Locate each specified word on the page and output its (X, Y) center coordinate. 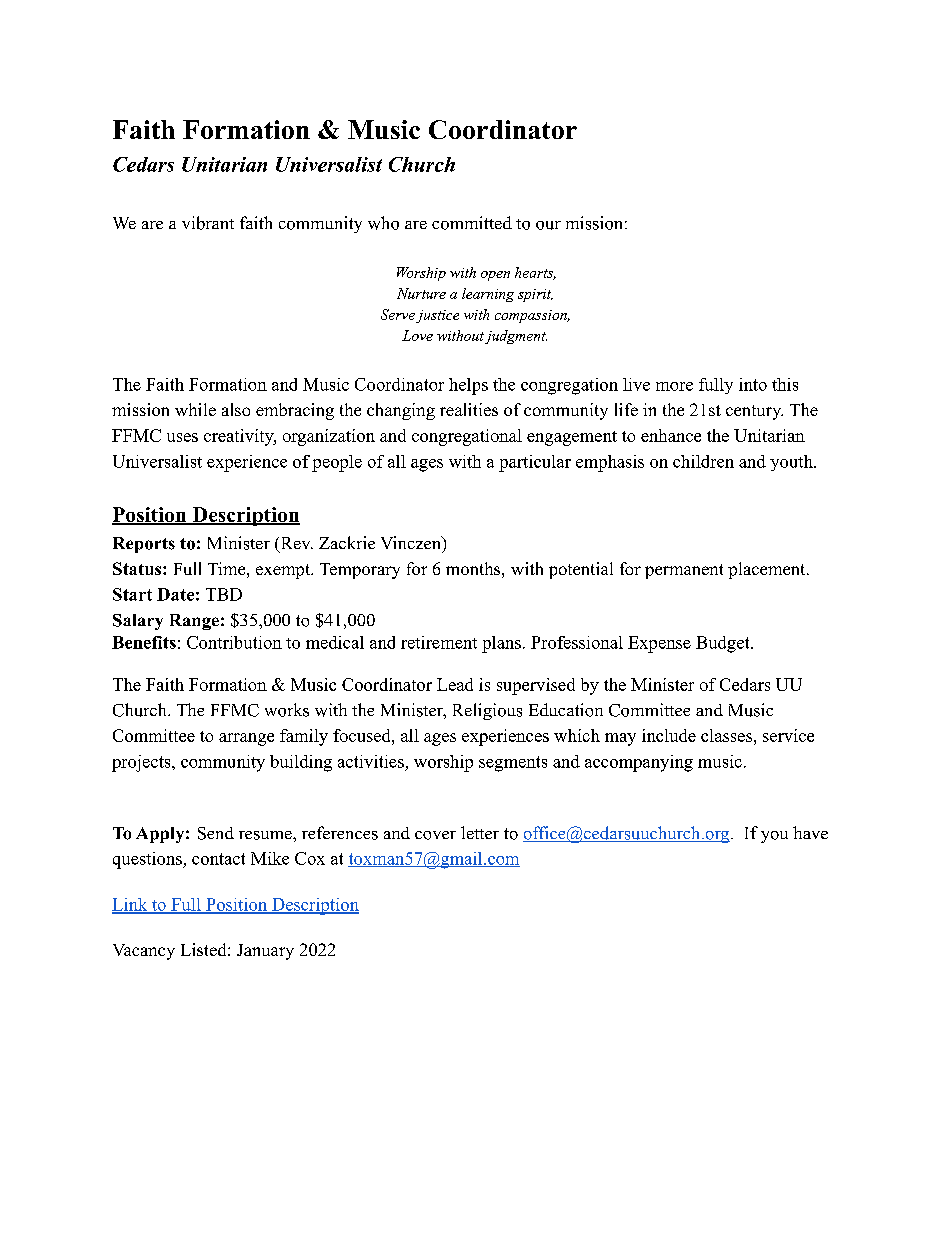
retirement (439, 642)
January (265, 952)
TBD (224, 594)
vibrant (208, 223)
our (548, 225)
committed (472, 223)
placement (766, 570)
